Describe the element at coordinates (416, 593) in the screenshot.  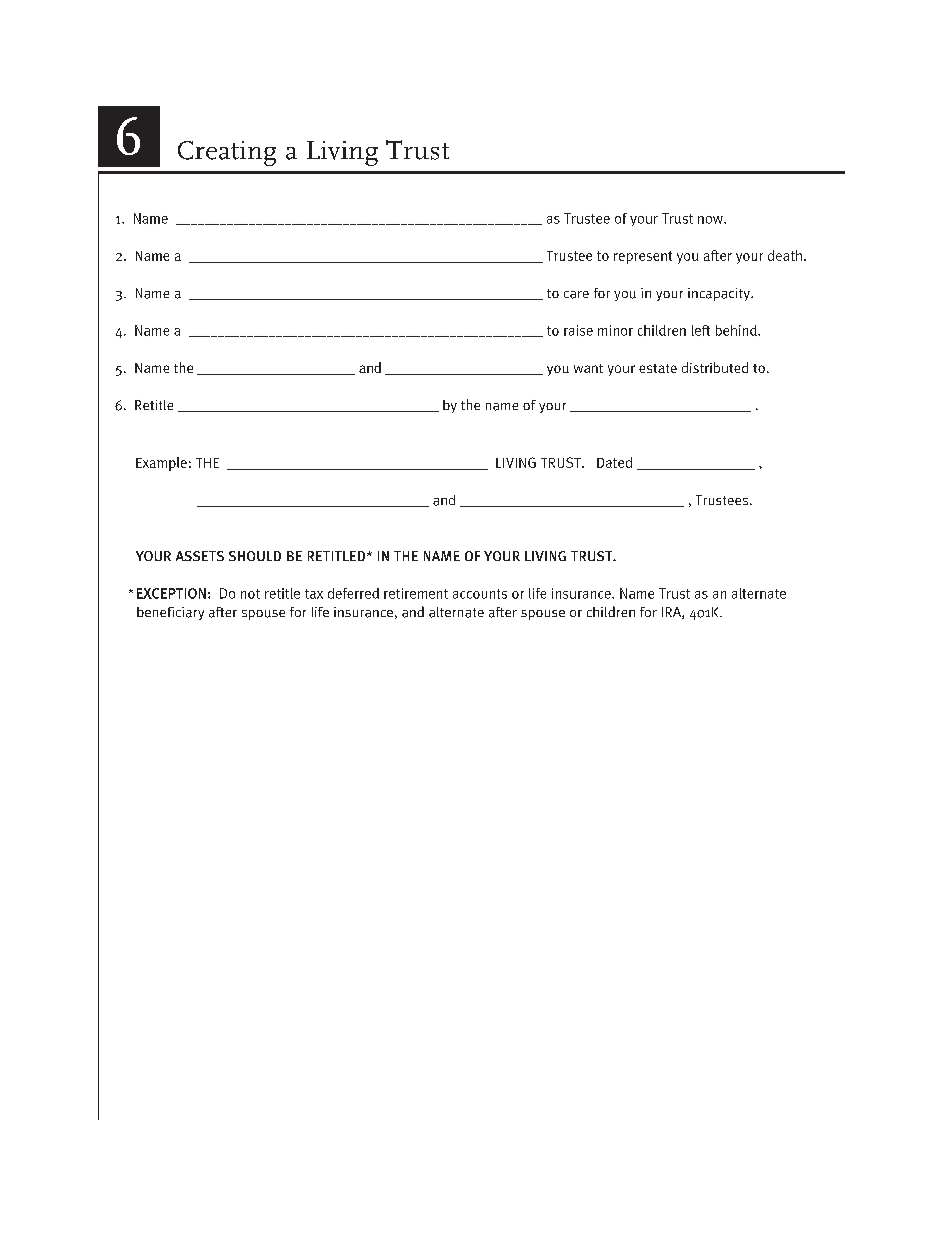
I see `retirement` at that location.
